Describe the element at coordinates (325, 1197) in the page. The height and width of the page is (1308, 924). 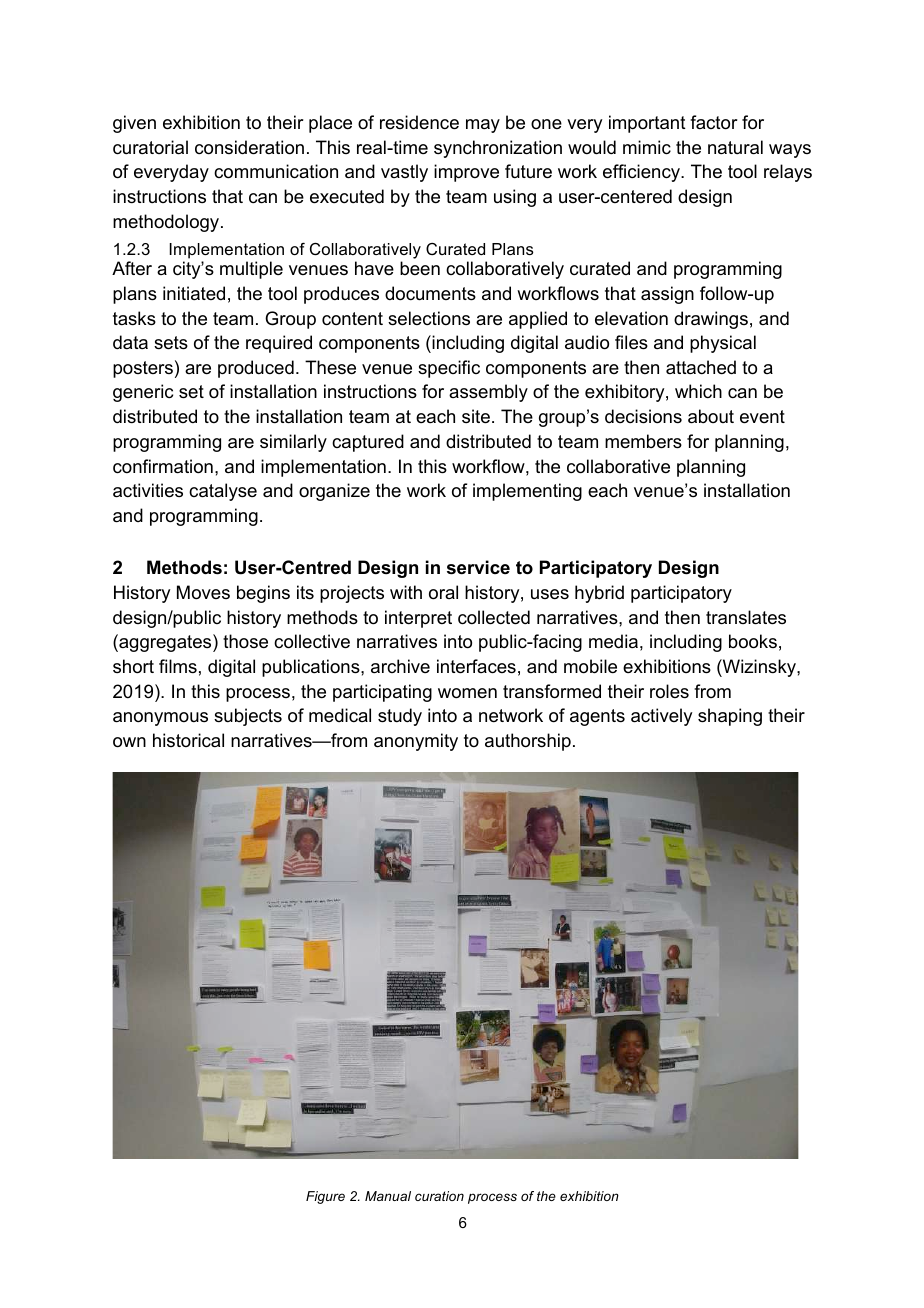
I see `Figure` at that location.
